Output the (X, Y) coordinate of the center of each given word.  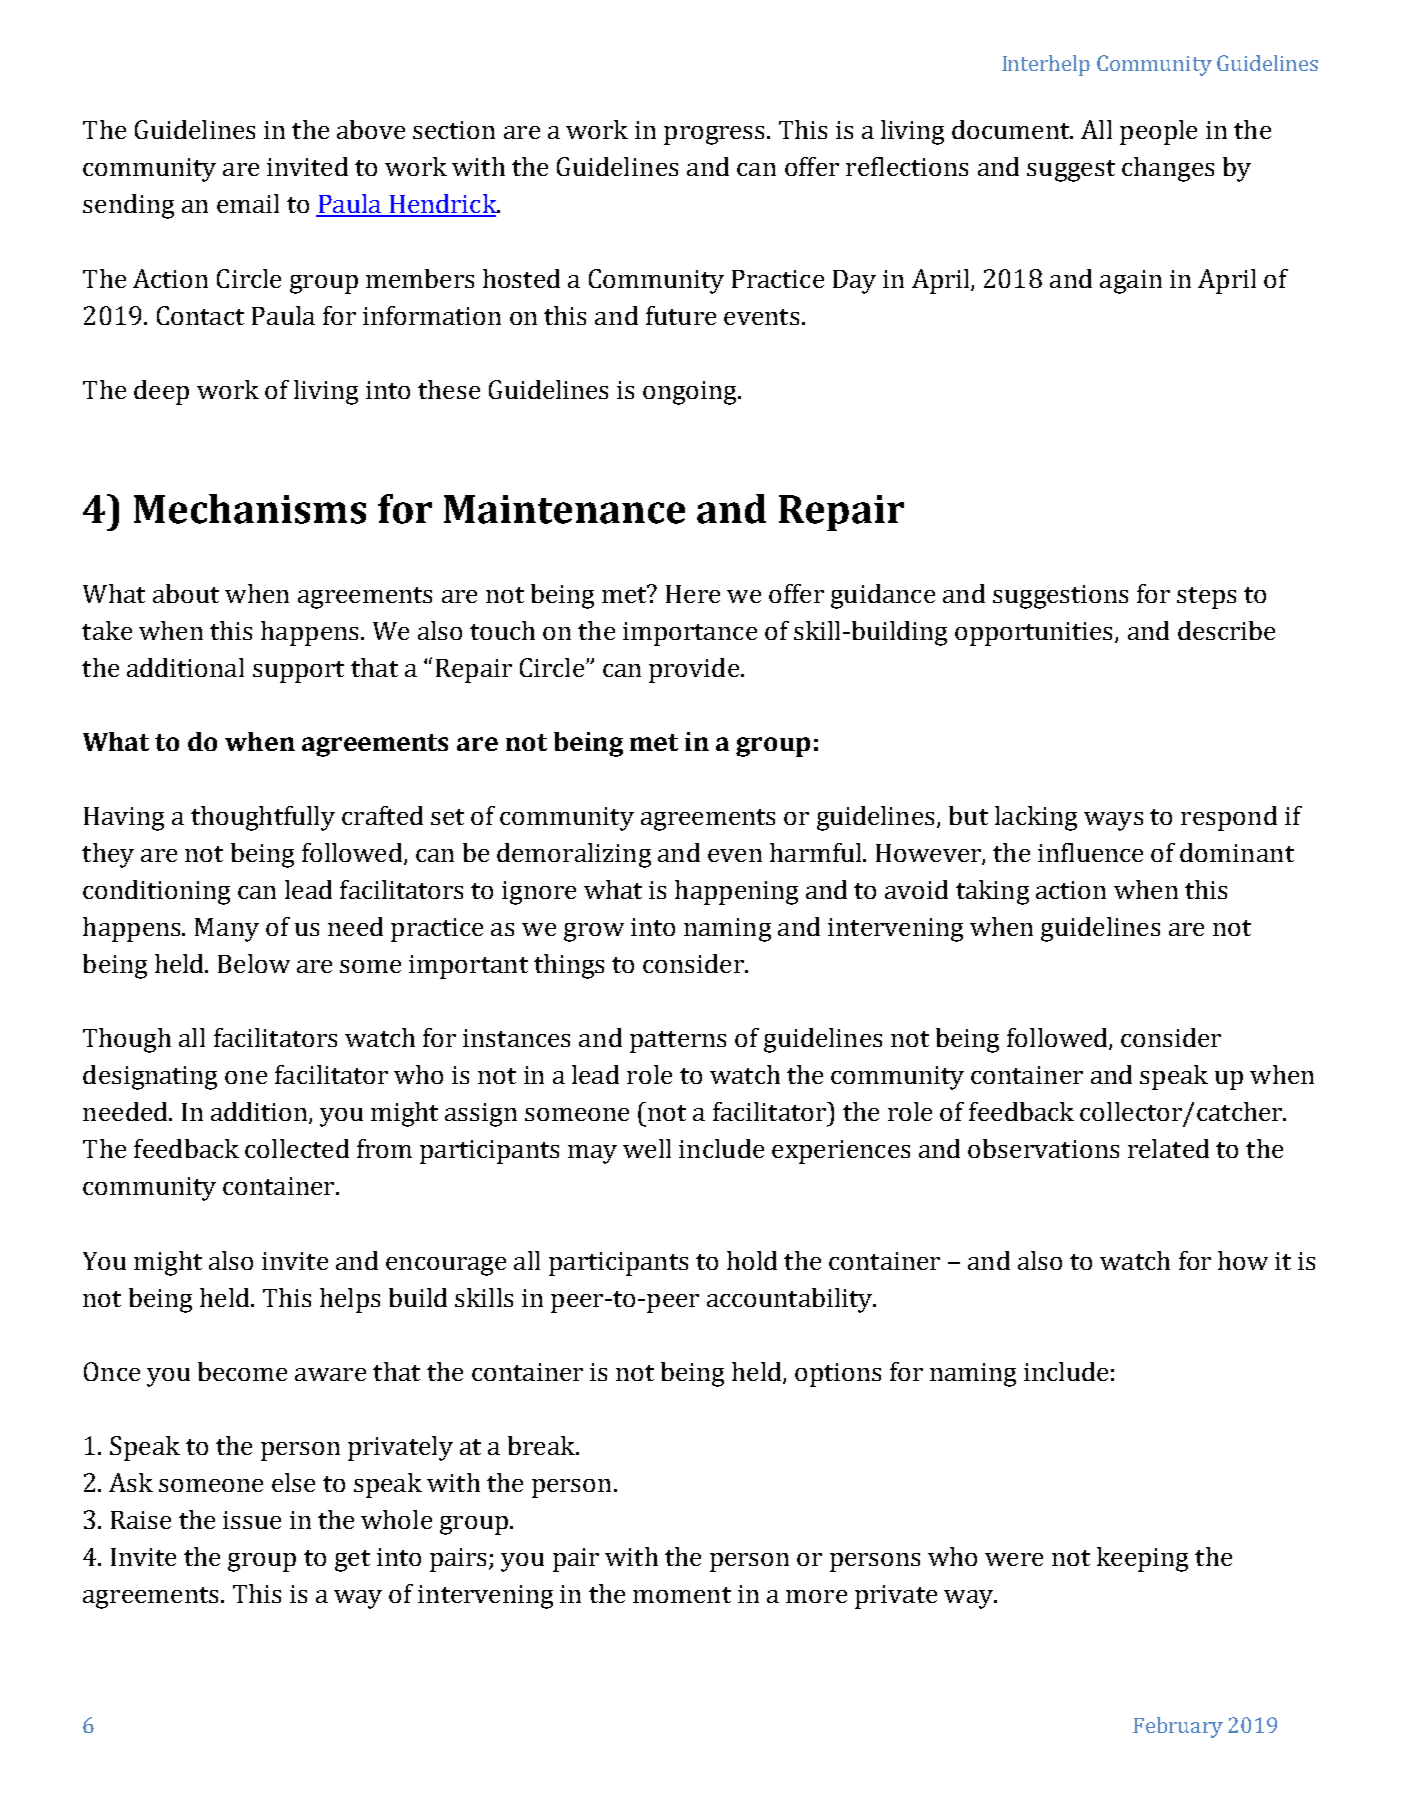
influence (1090, 852)
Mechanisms (250, 509)
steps (1206, 598)
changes (1168, 169)
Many (227, 930)
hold (752, 1260)
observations (1043, 1148)
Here (693, 594)
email (248, 203)
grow (594, 932)
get (352, 1561)
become (242, 1371)
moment (682, 1595)
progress (714, 135)
